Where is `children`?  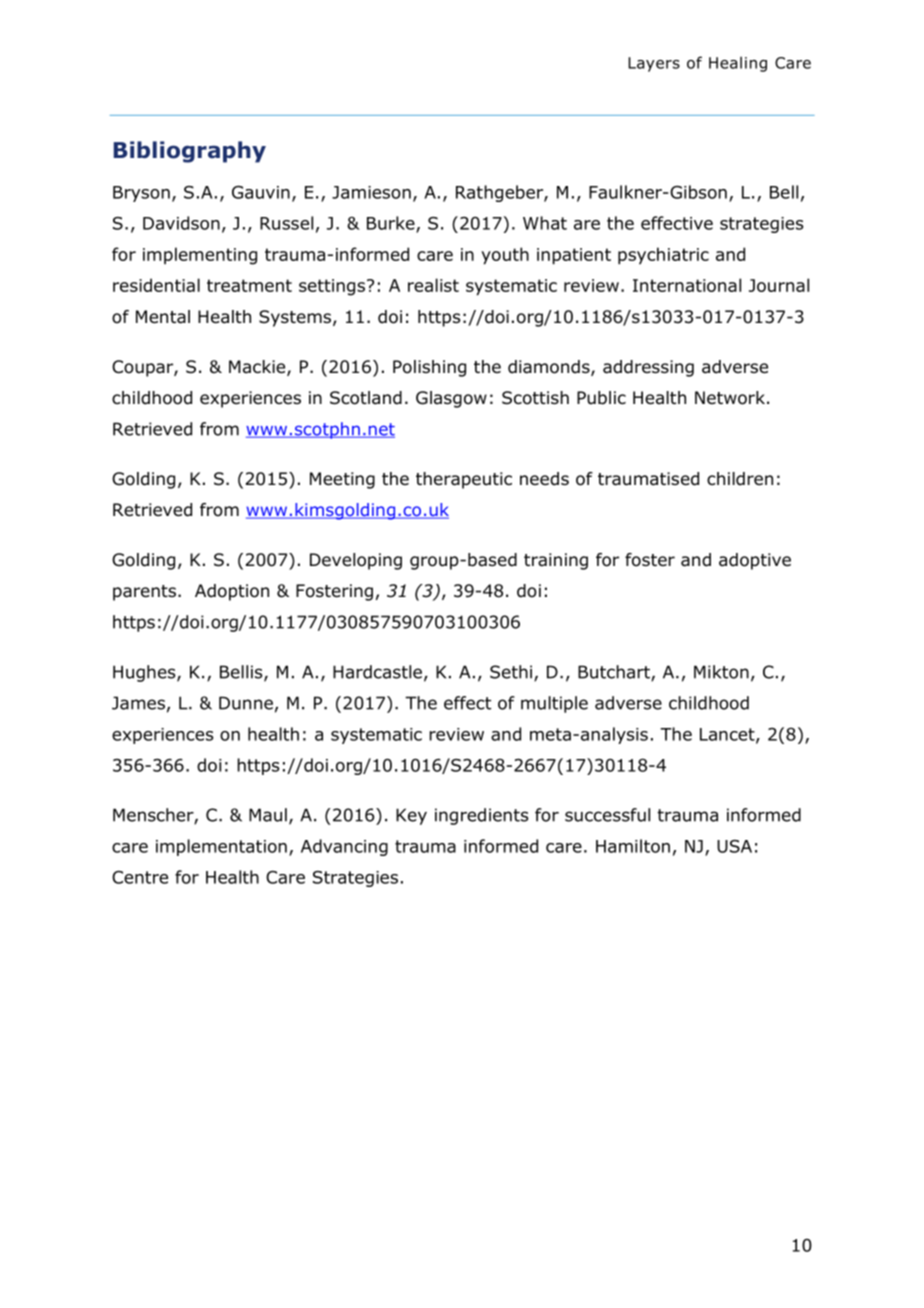 children is located at coordinates (740, 479).
